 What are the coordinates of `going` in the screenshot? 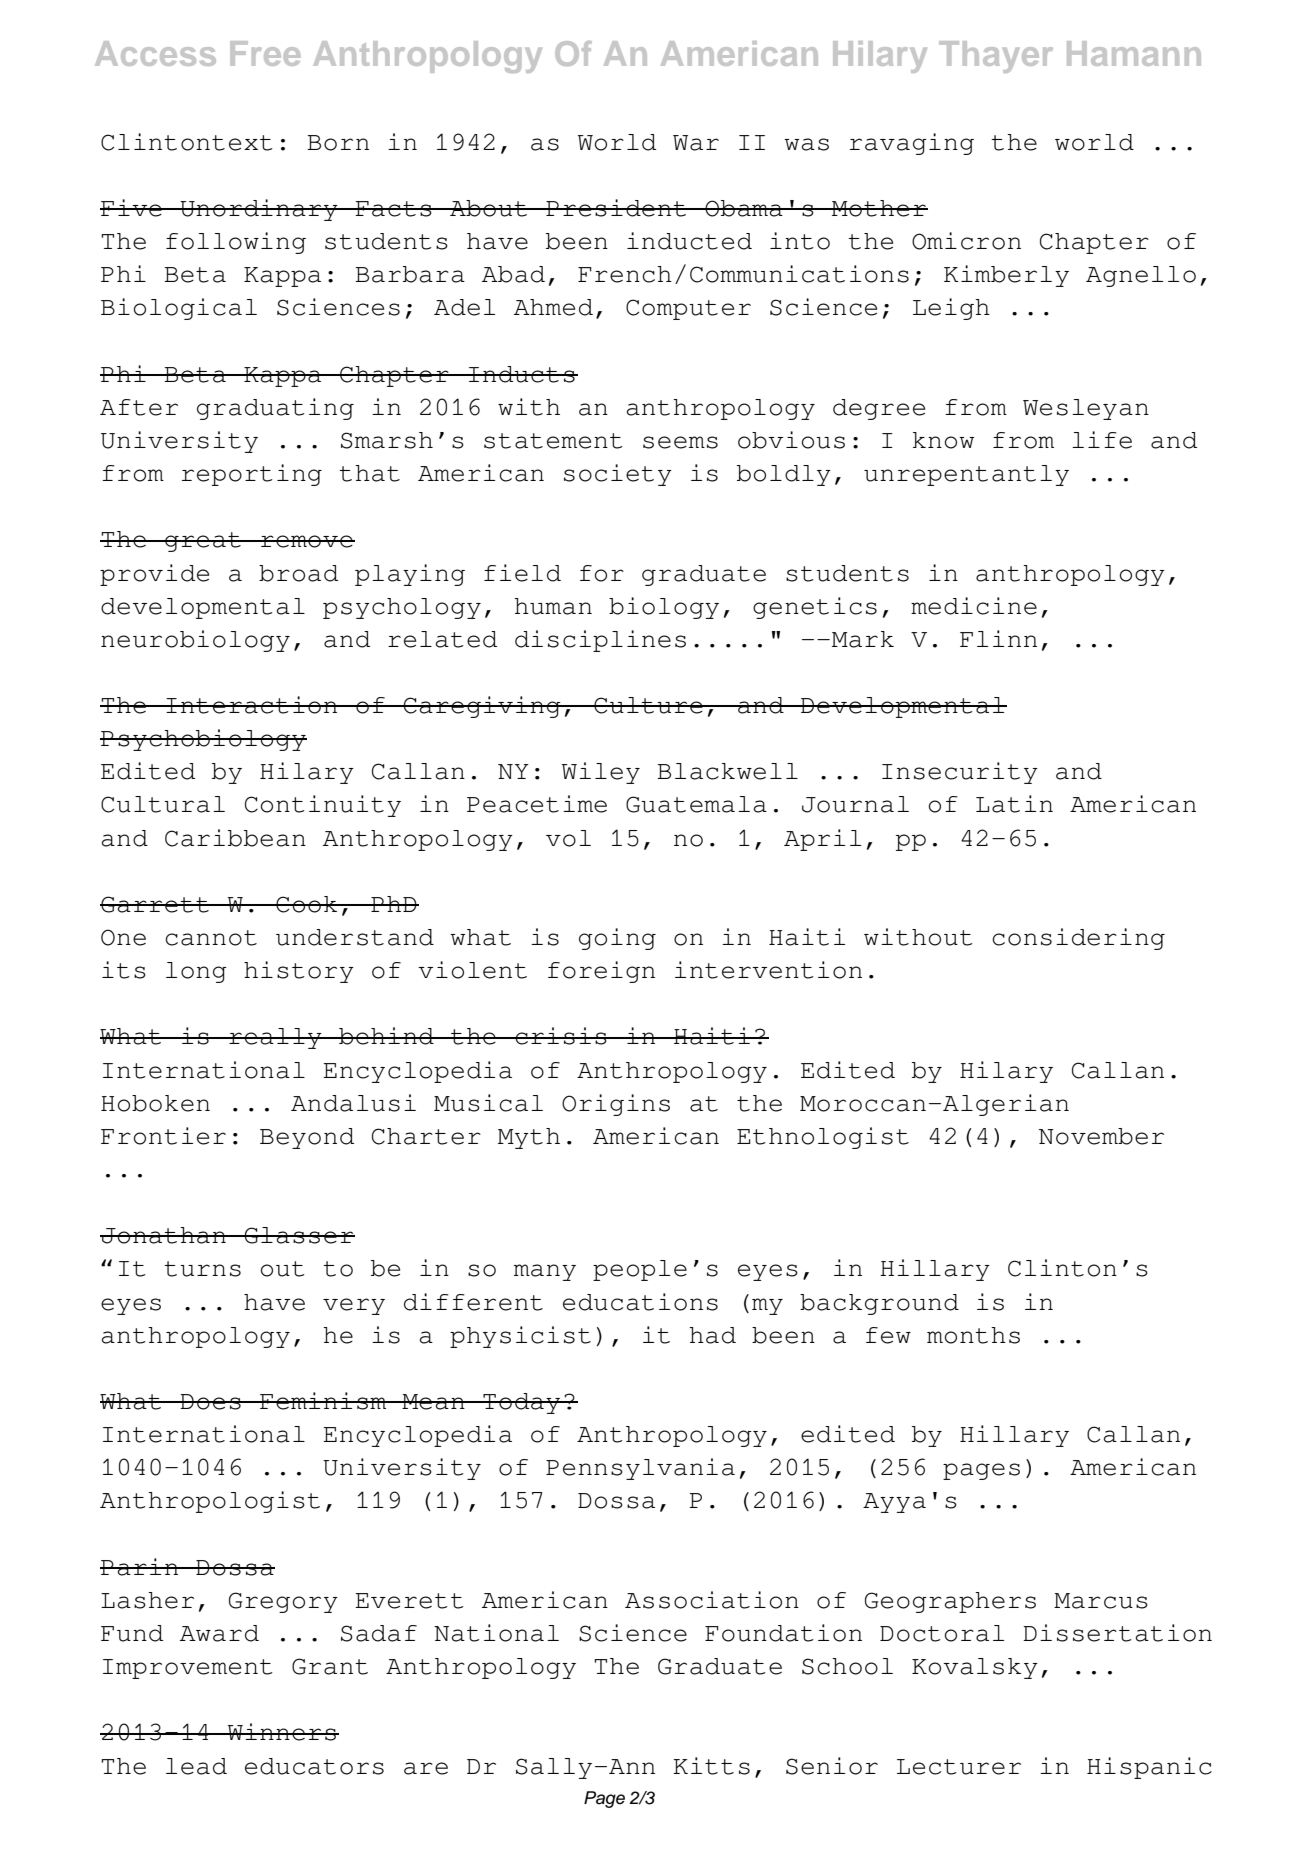 It's located at (617, 939).
